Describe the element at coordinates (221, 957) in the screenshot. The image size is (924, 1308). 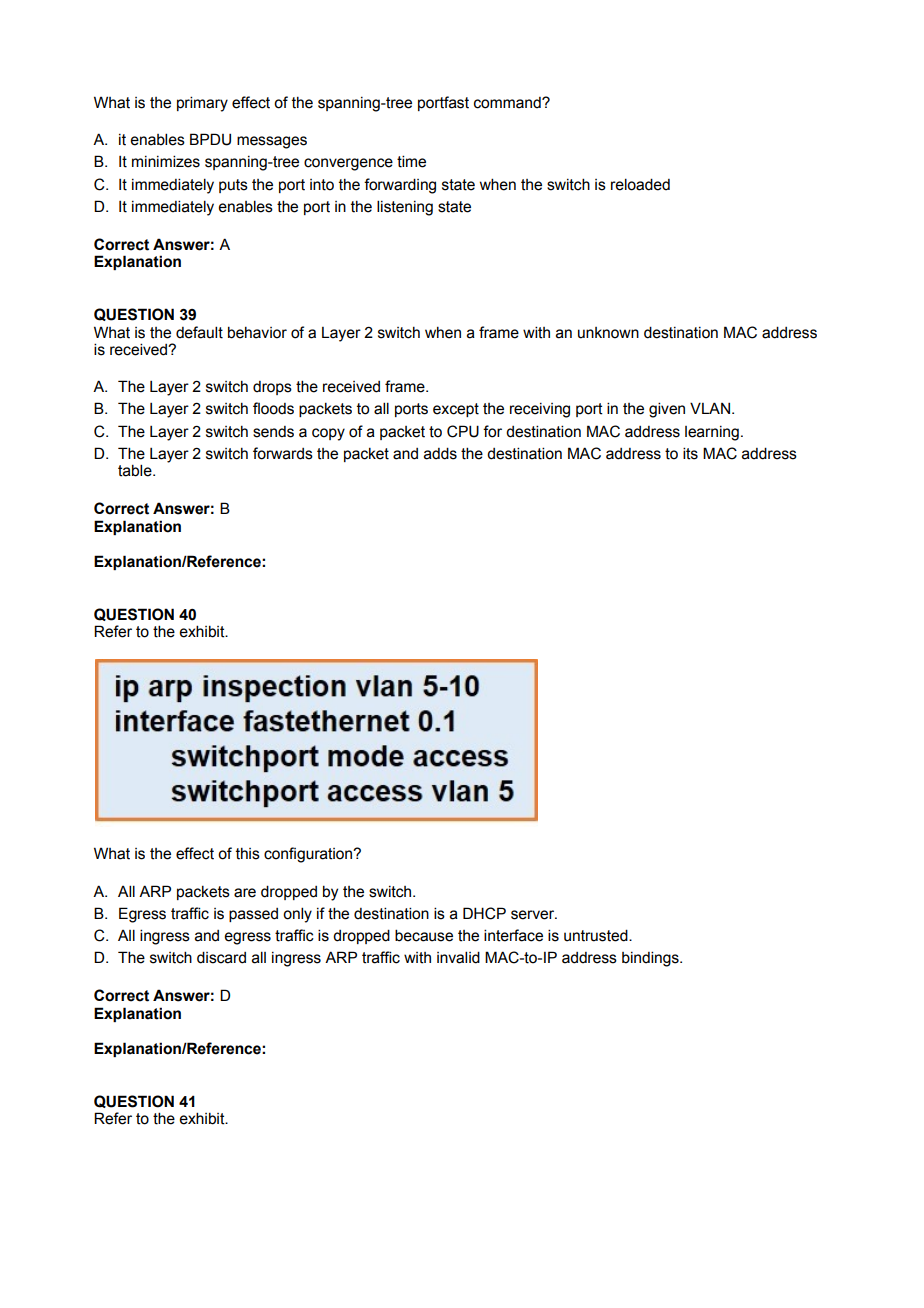
I see `discard` at that location.
